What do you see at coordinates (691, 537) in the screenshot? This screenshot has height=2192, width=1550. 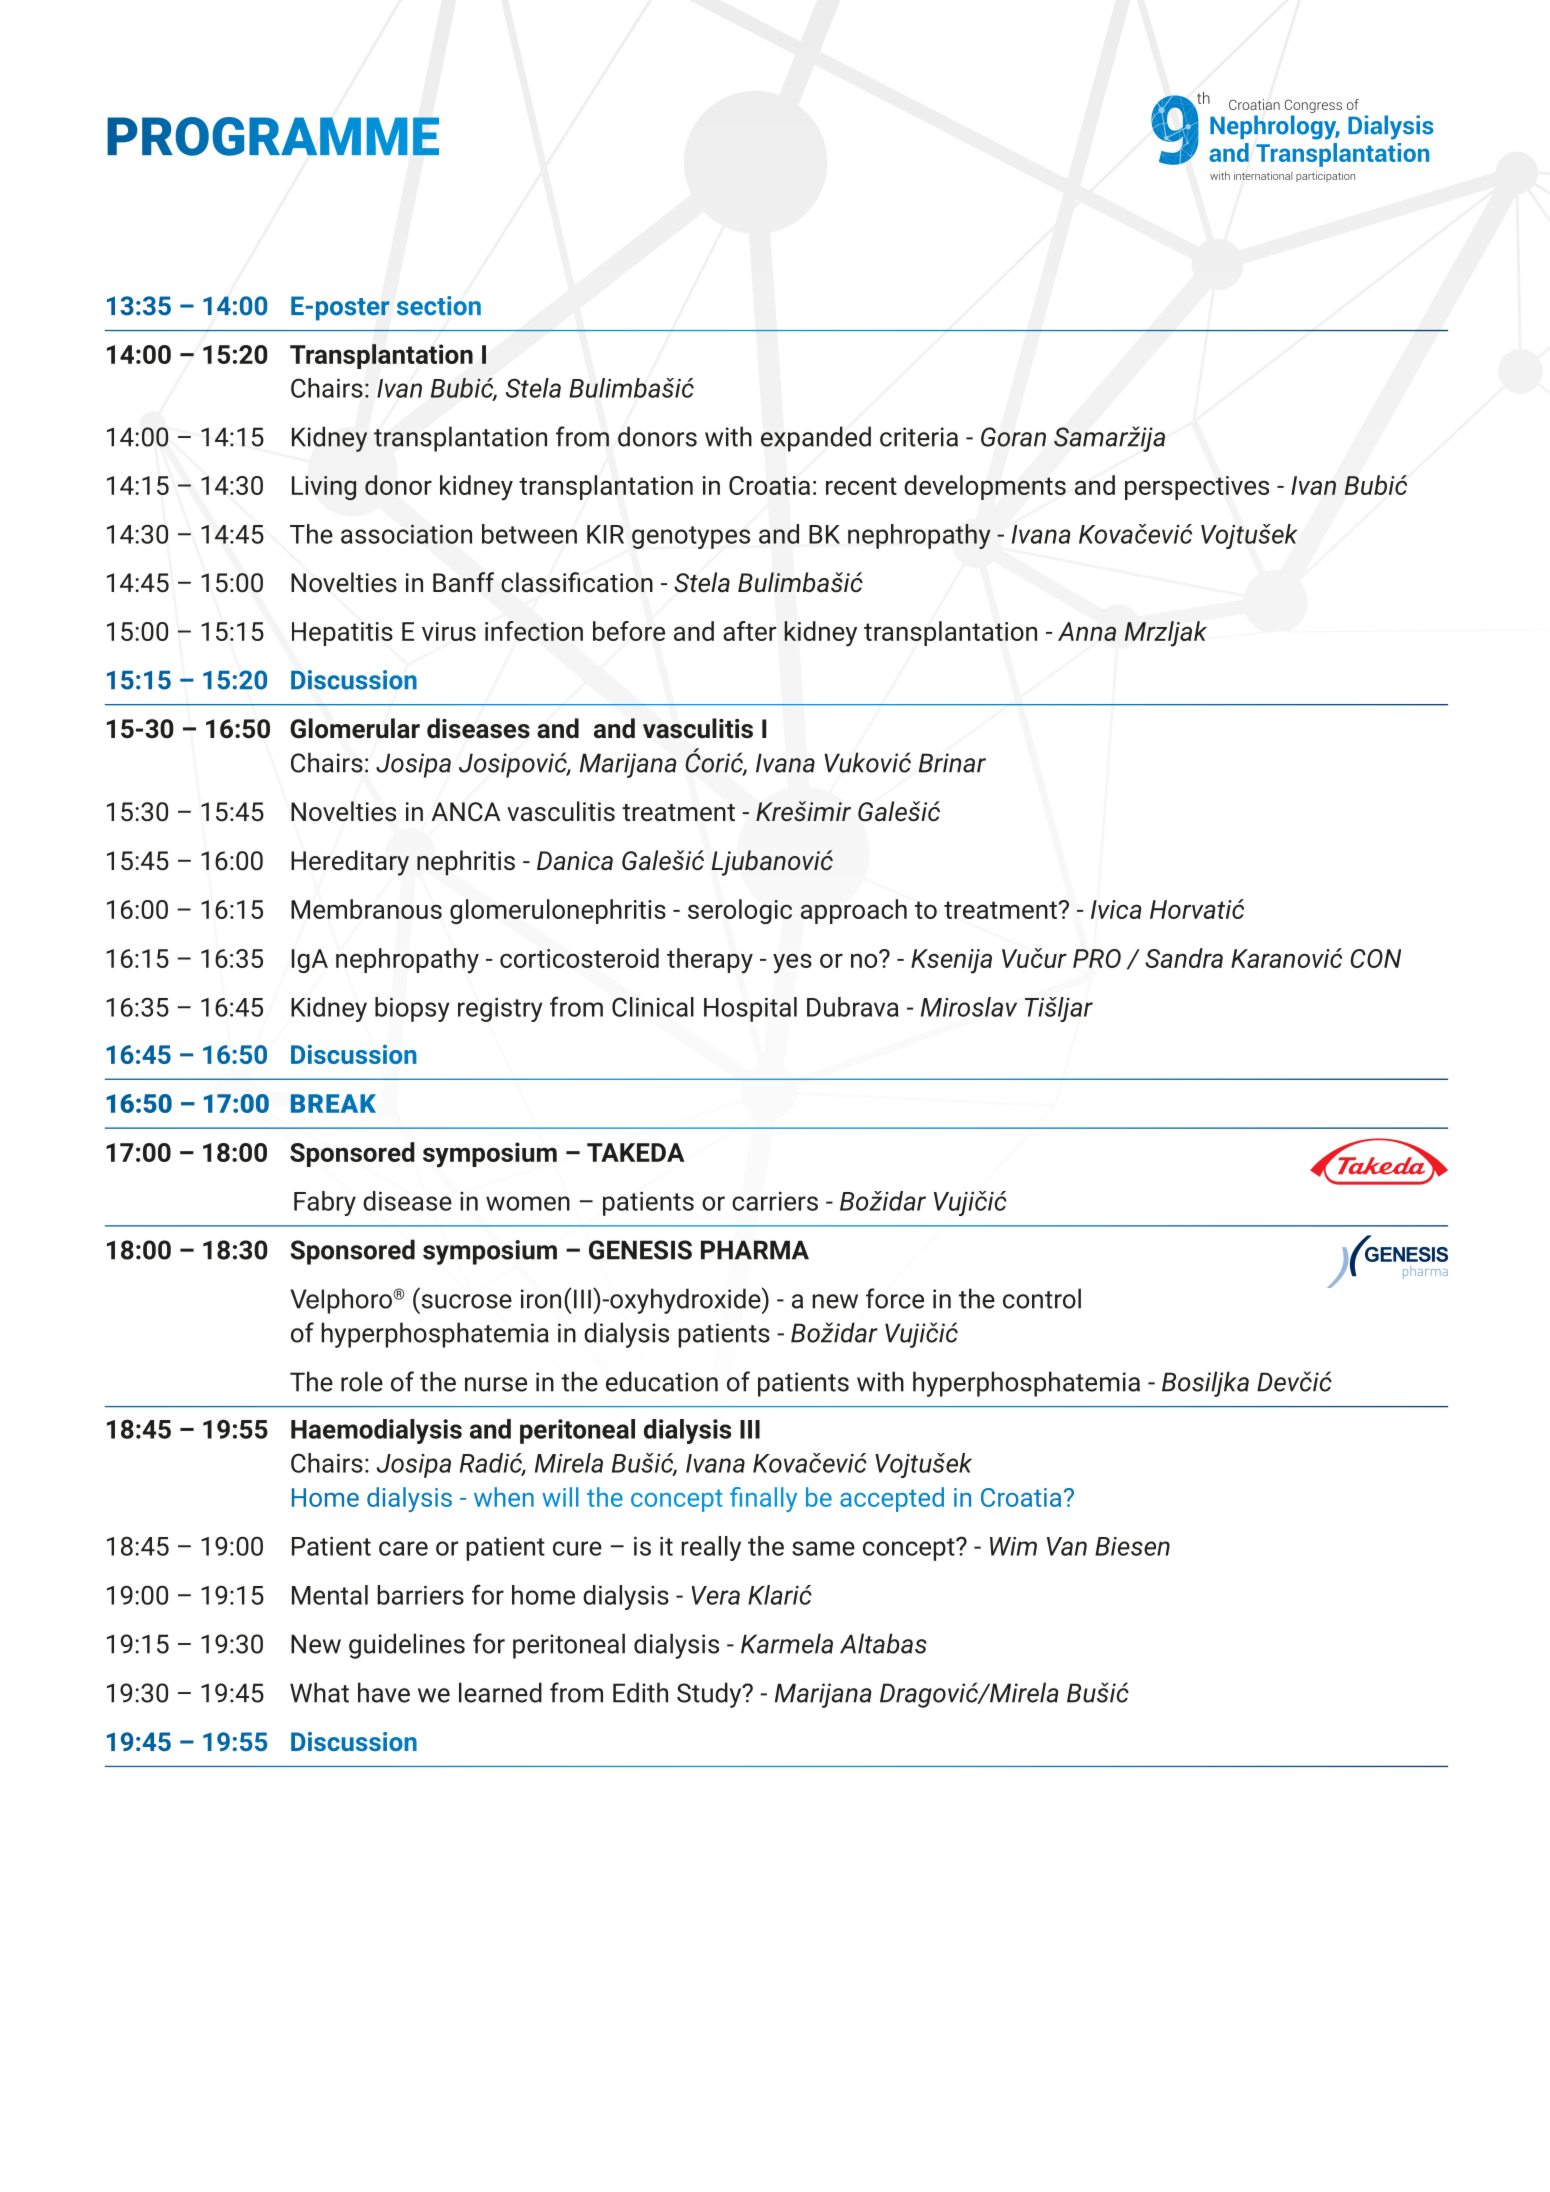 I see `genotypes` at bounding box center [691, 537].
